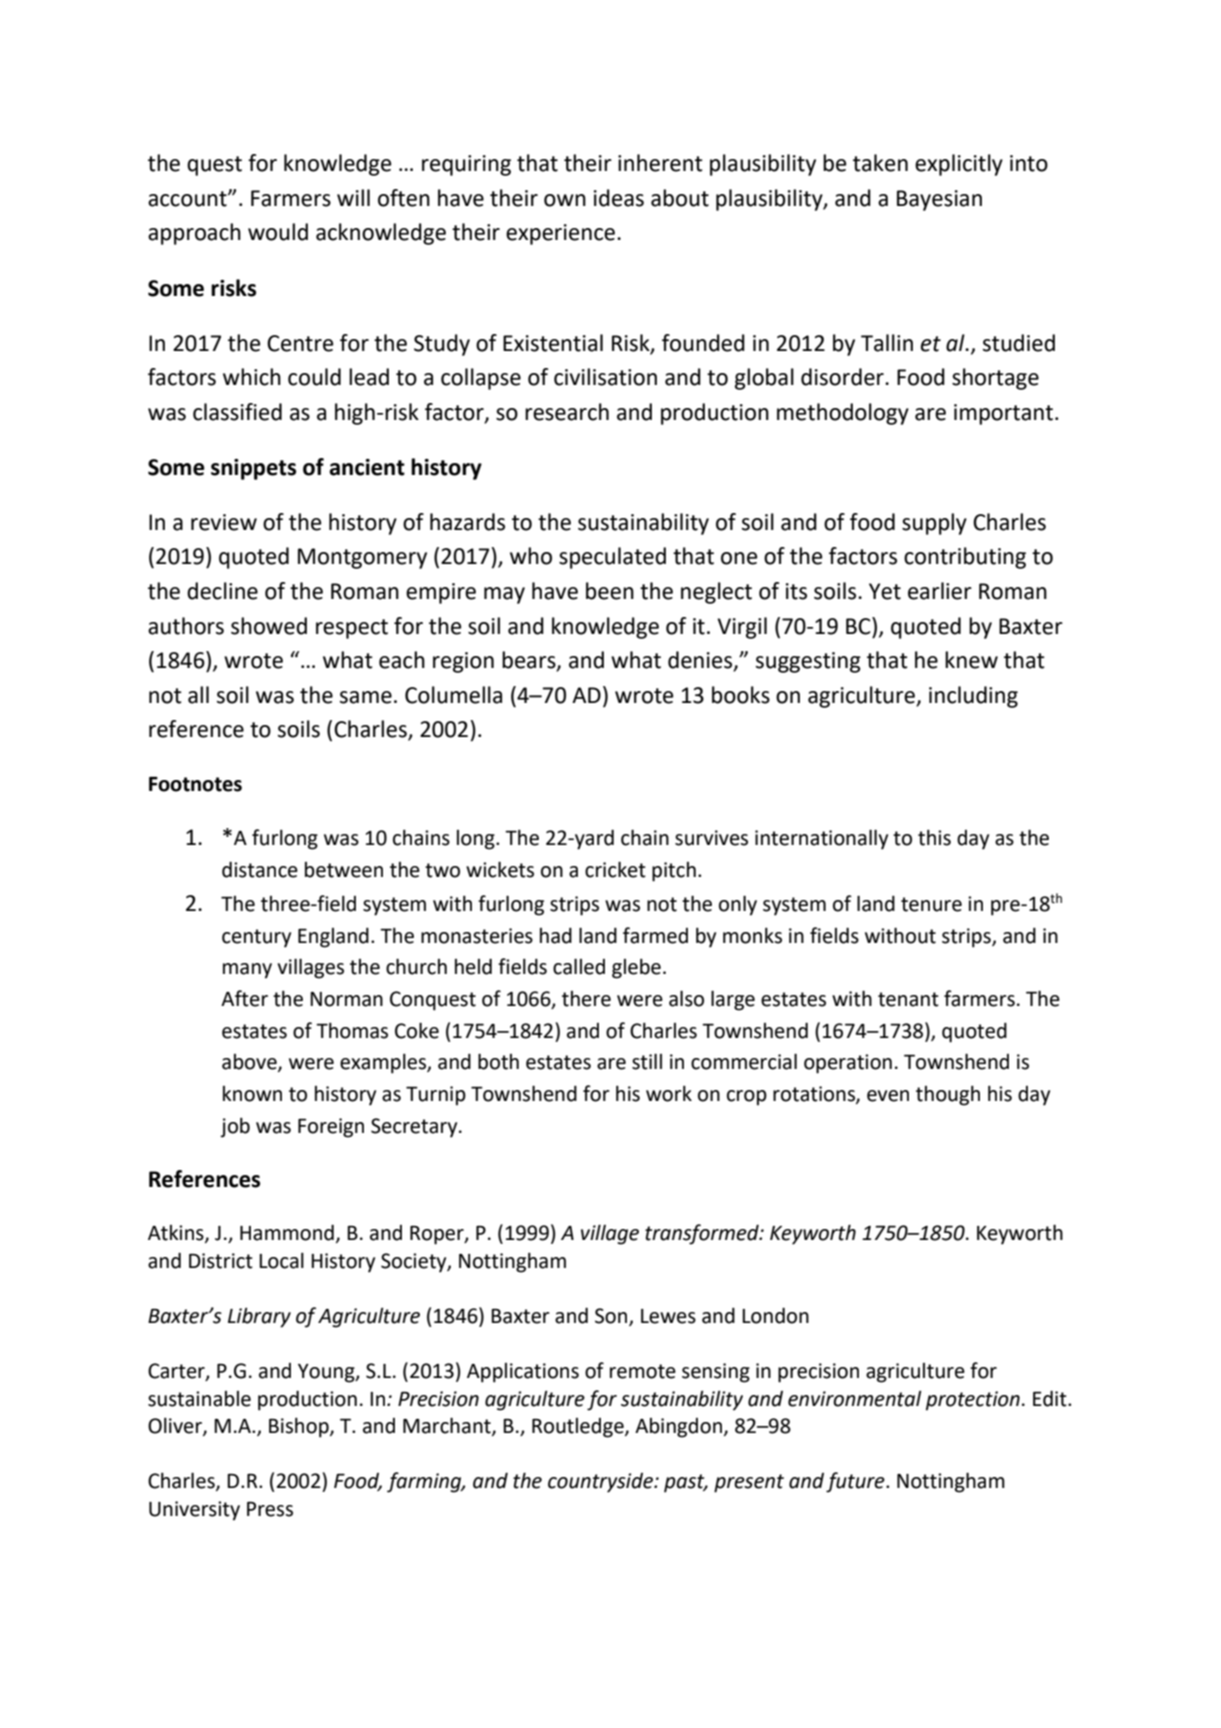  What do you see at coordinates (669, 1093) in the image?
I see `work` at bounding box center [669, 1093].
